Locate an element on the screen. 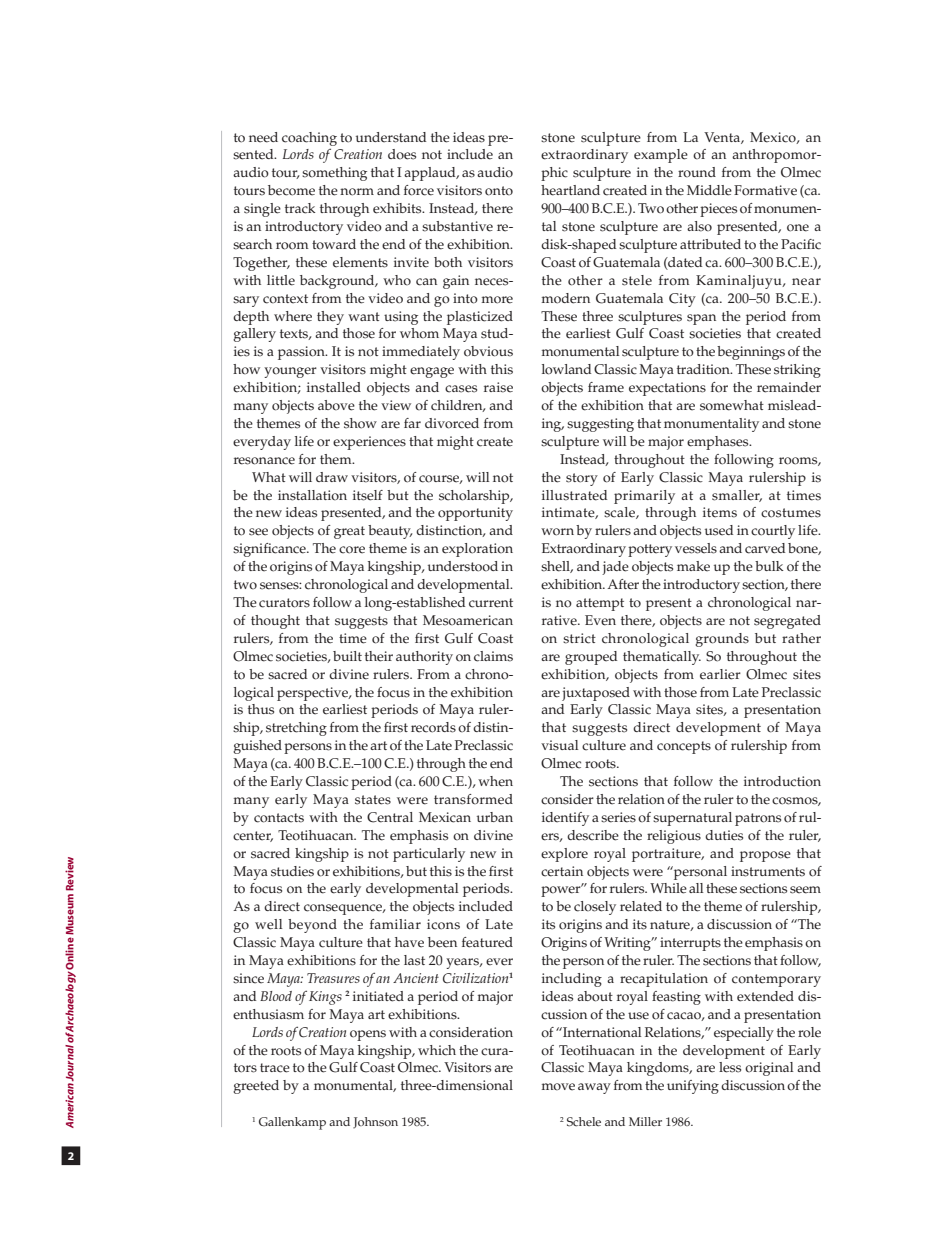  move is located at coordinates (558, 1087).
